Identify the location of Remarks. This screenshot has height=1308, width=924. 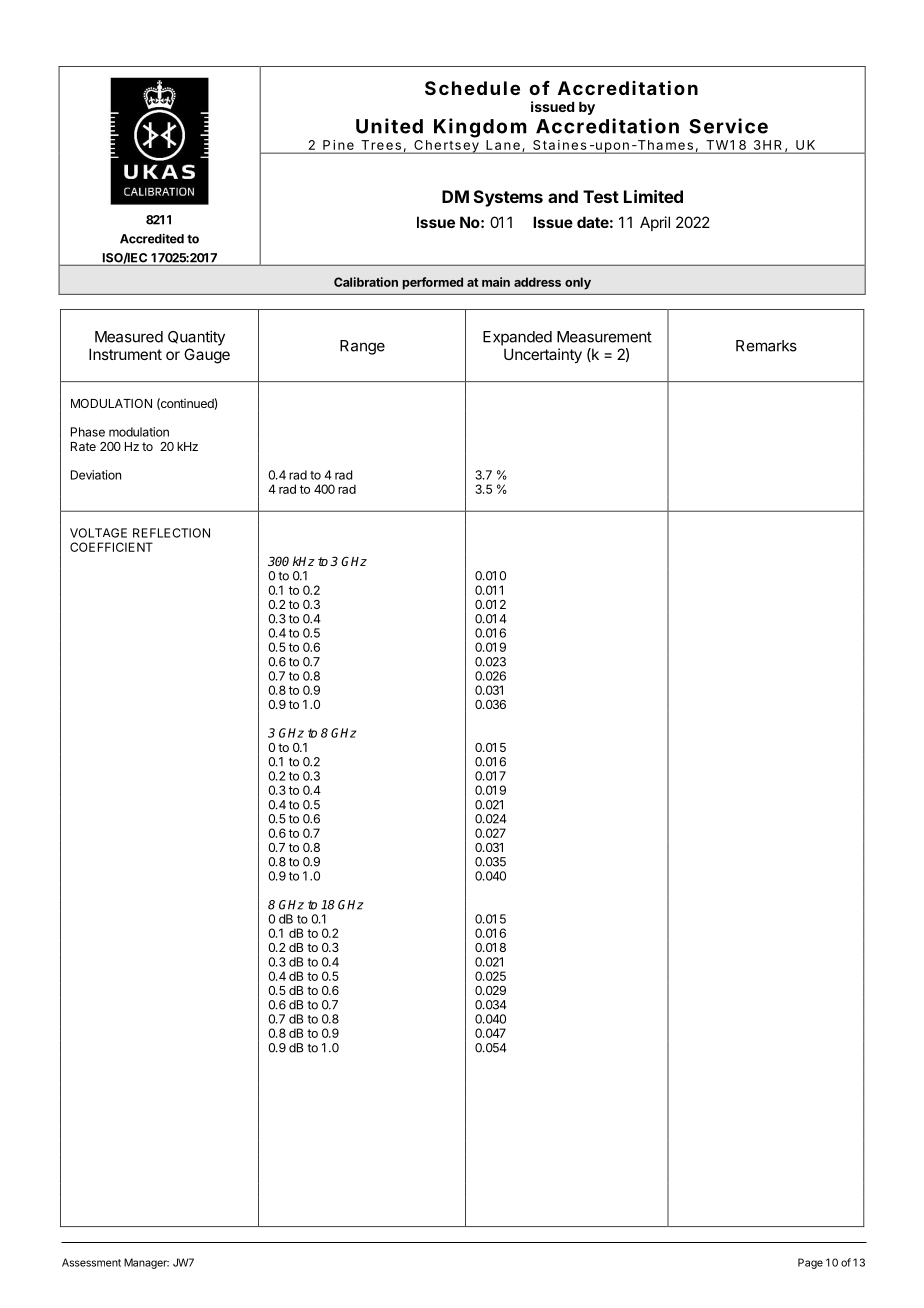
(766, 346).
